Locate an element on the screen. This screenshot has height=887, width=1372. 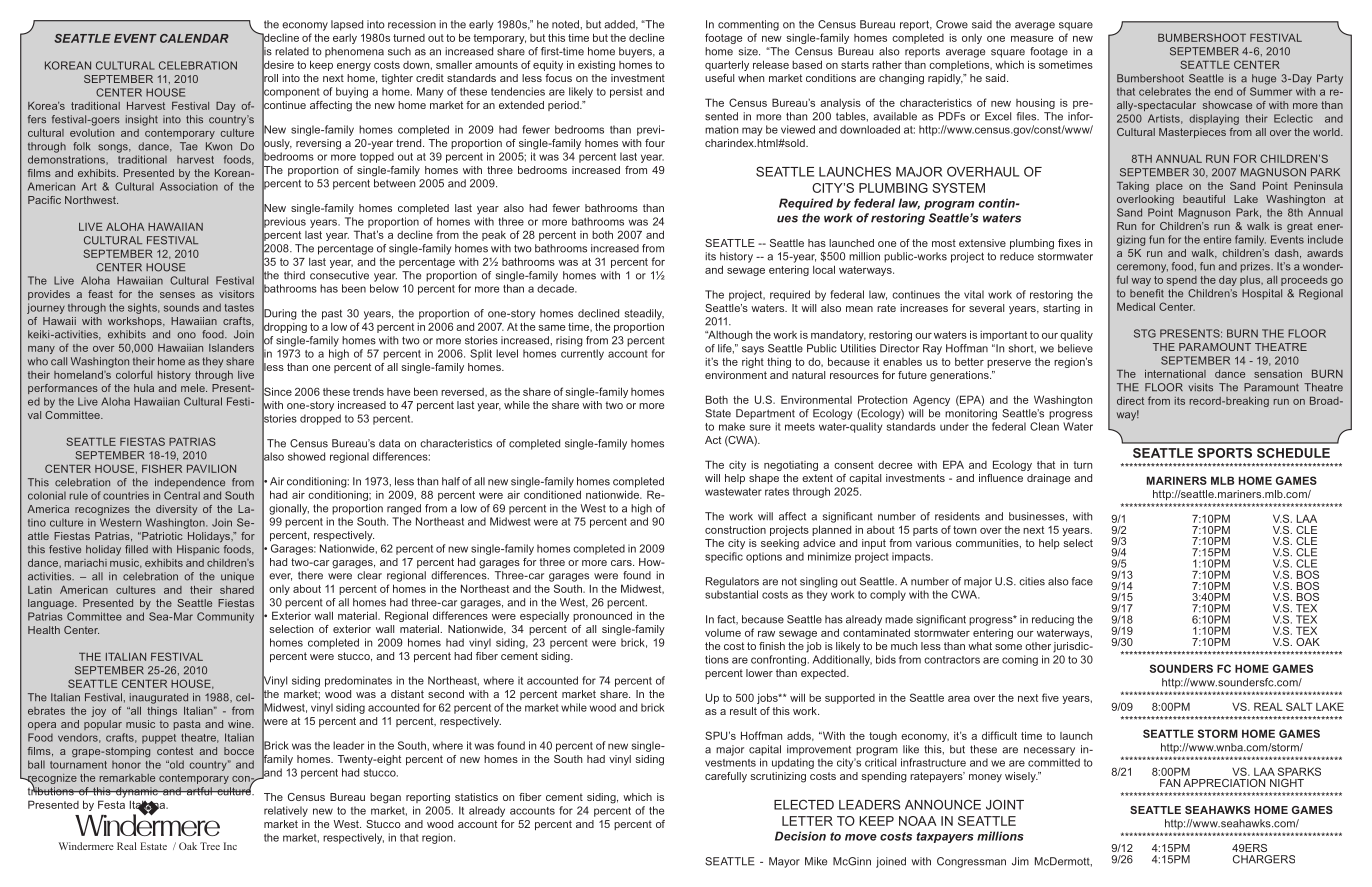
diversity is located at coordinates (177, 510).
